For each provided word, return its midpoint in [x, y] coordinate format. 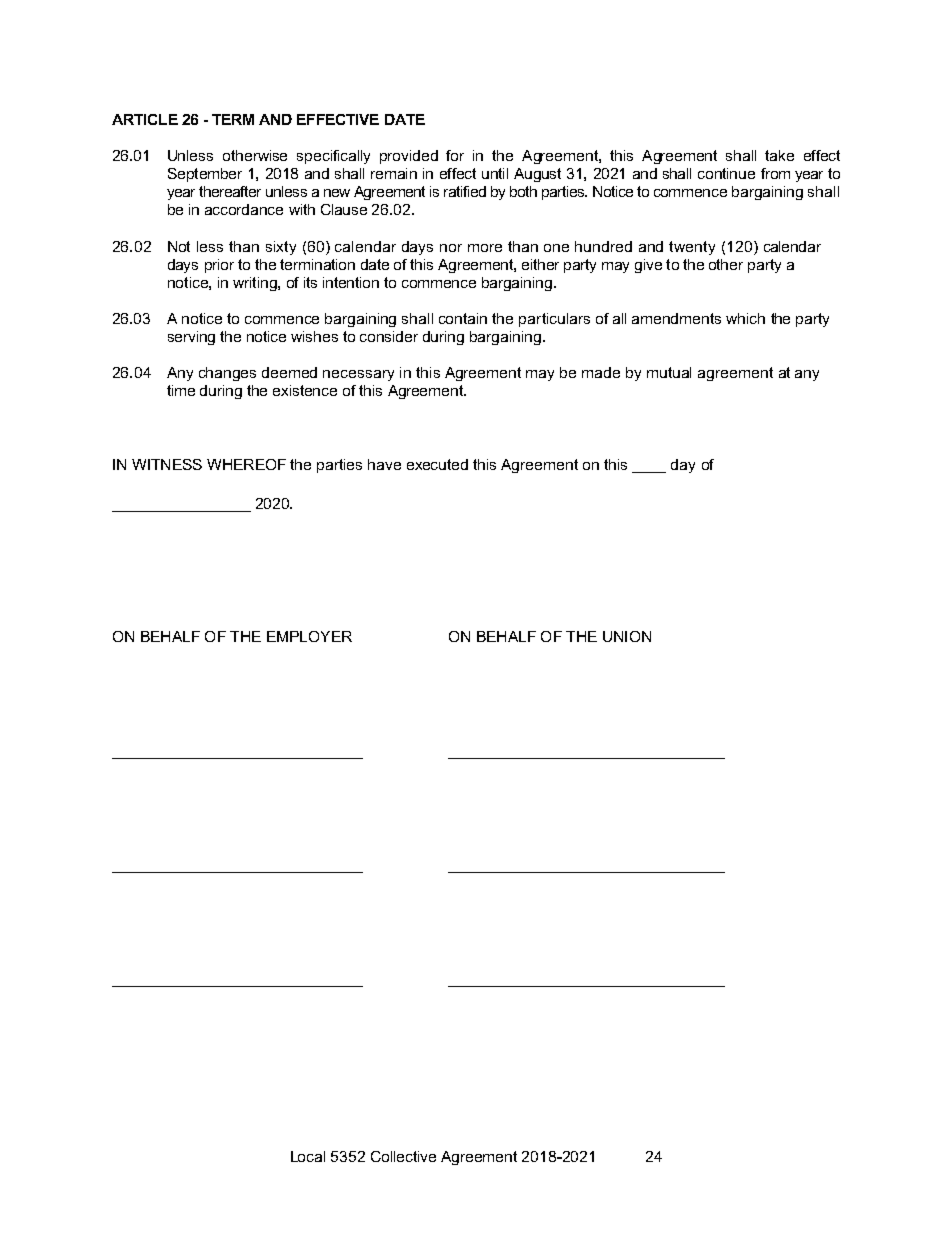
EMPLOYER [309, 636]
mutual [669, 372]
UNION [627, 636]
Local [308, 1156]
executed [437, 464]
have [384, 464]
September [205, 175]
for [455, 155]
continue [726, 173]
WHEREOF [246, 464]
